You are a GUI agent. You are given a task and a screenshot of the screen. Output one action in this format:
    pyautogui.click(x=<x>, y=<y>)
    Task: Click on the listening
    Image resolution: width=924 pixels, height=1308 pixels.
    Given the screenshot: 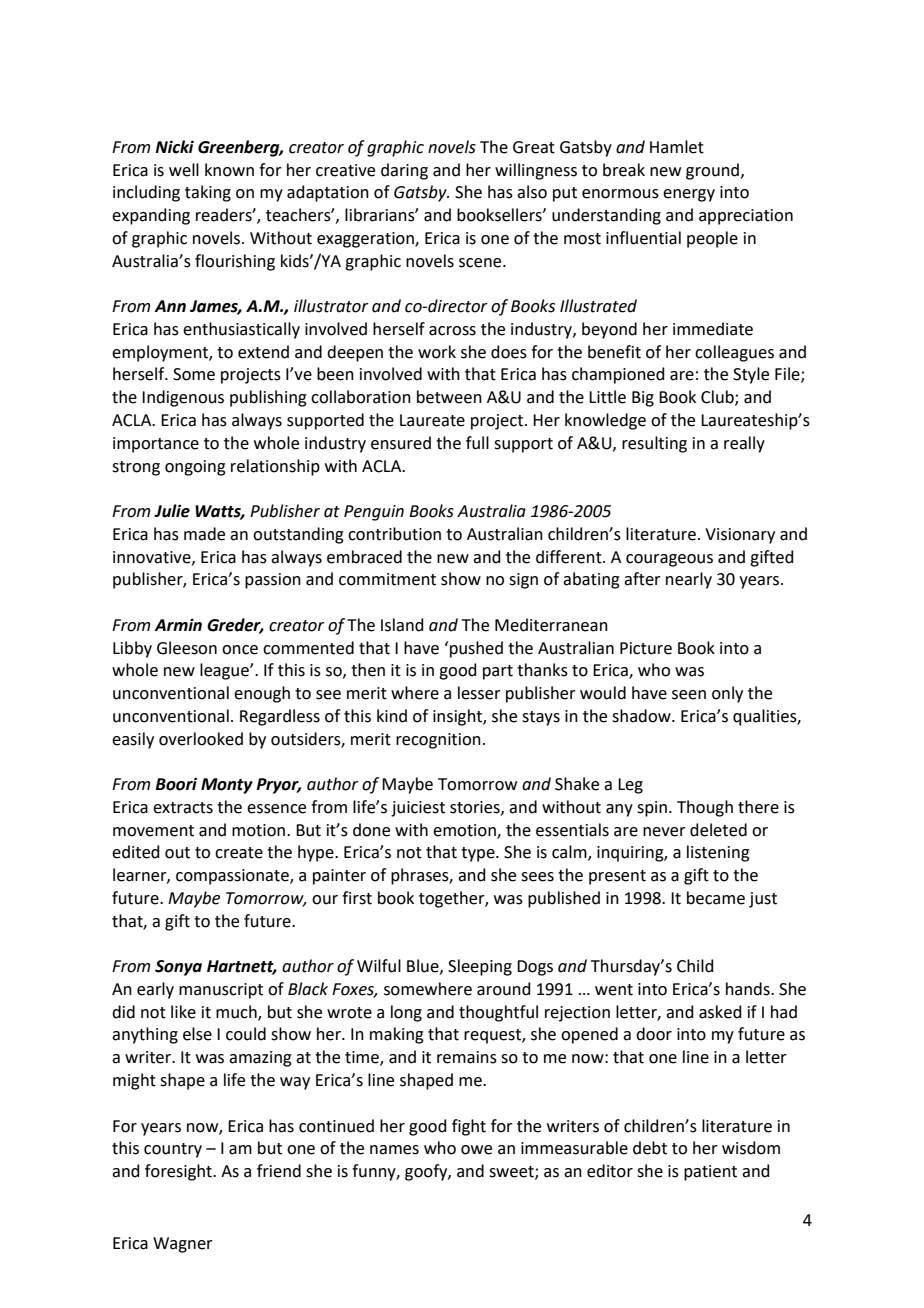 What is the action you would take?
    pyautogui.click(x=718, y=853)
